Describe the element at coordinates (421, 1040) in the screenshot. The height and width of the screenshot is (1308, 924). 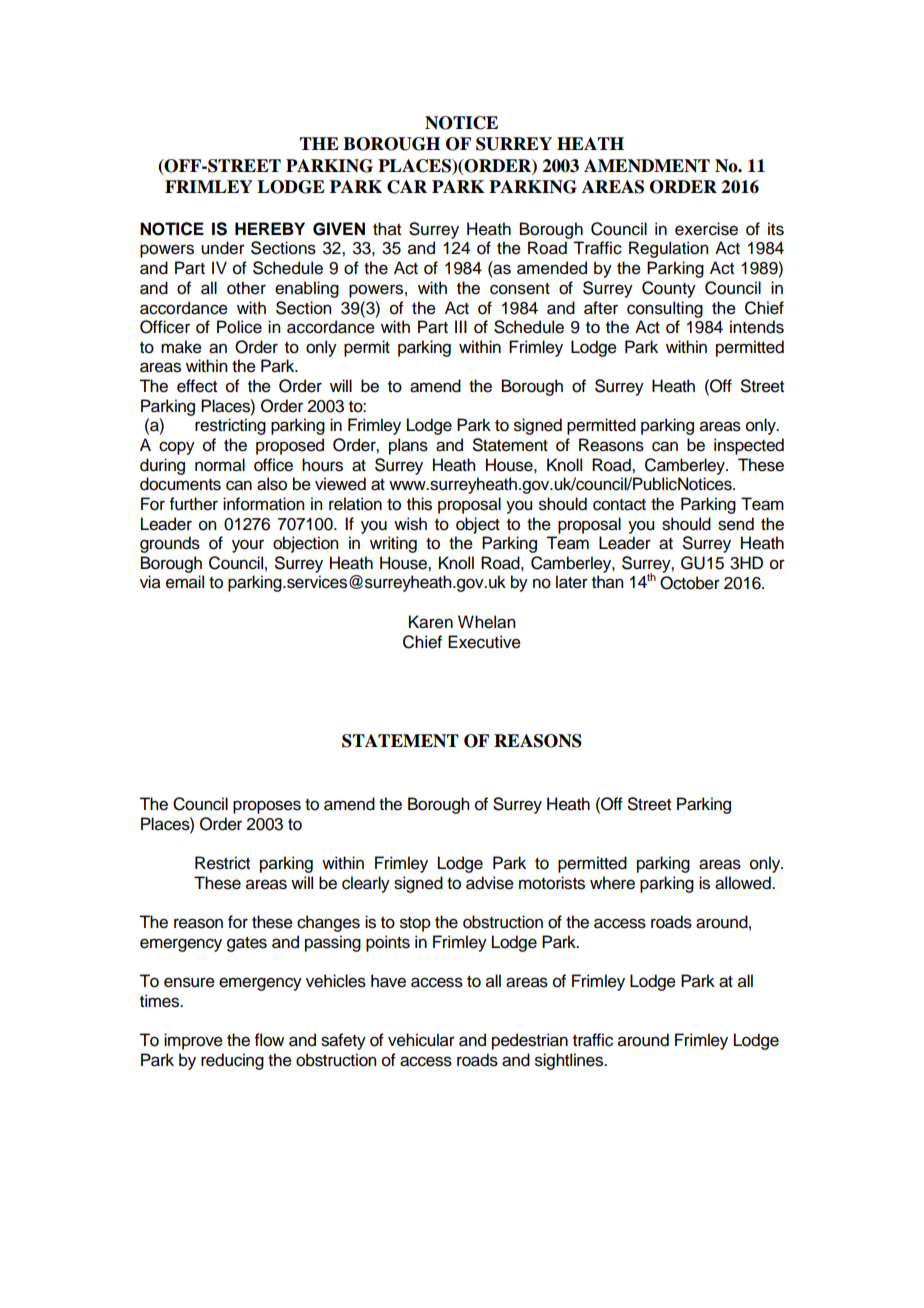
I see `vehicular` at that location.
